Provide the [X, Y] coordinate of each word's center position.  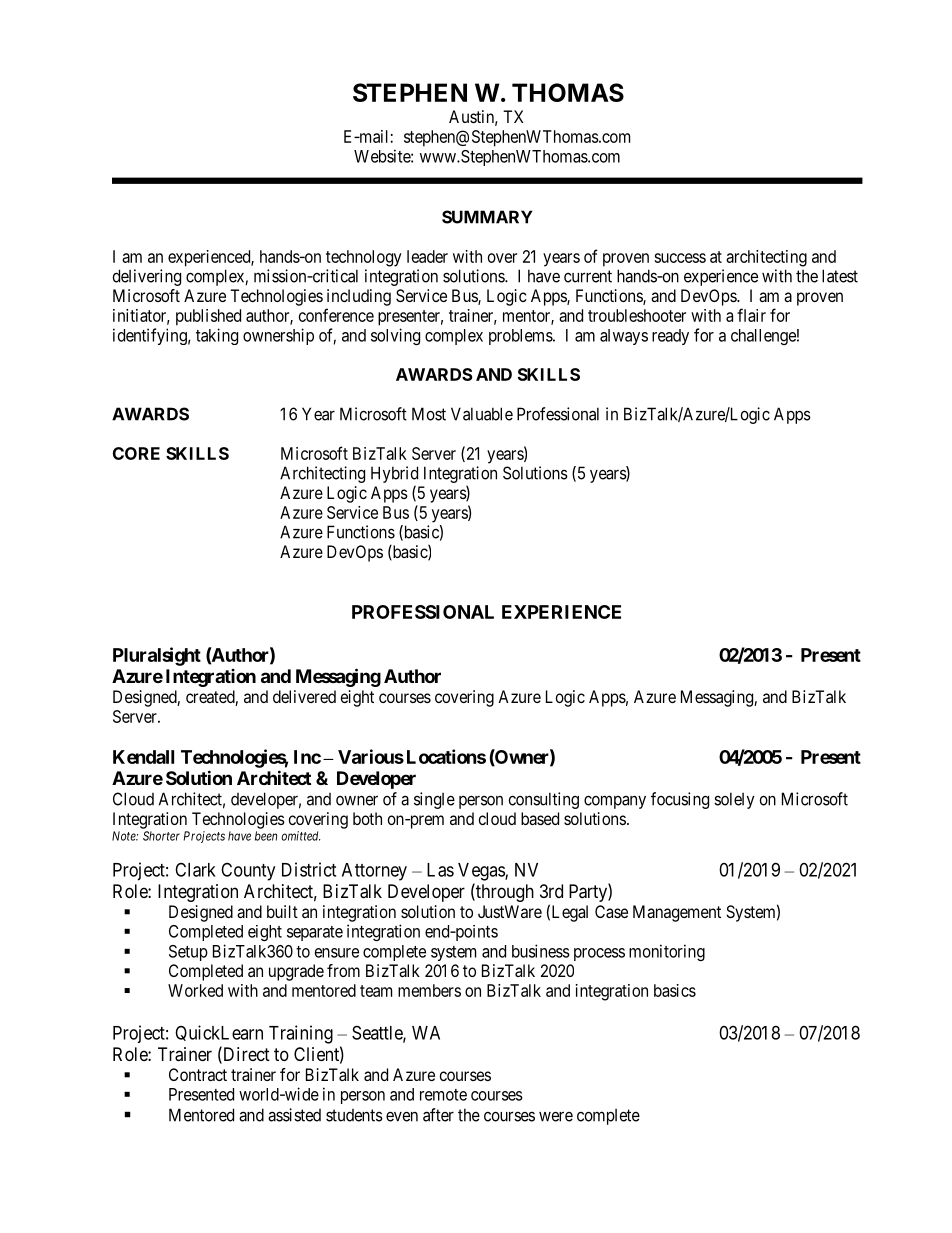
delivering [147, 277]
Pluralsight [157, 656]
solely [734, 800]
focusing [680, 800]
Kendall [143, 757]
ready [670, 337]
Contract [198, 1074]
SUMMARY [487, 217]
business [541, 951]
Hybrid [394, 474]
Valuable [482, 414]
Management [677, 913]
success [680, 258]
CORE [136, 453]
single [434, 800]
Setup [188, 953]
